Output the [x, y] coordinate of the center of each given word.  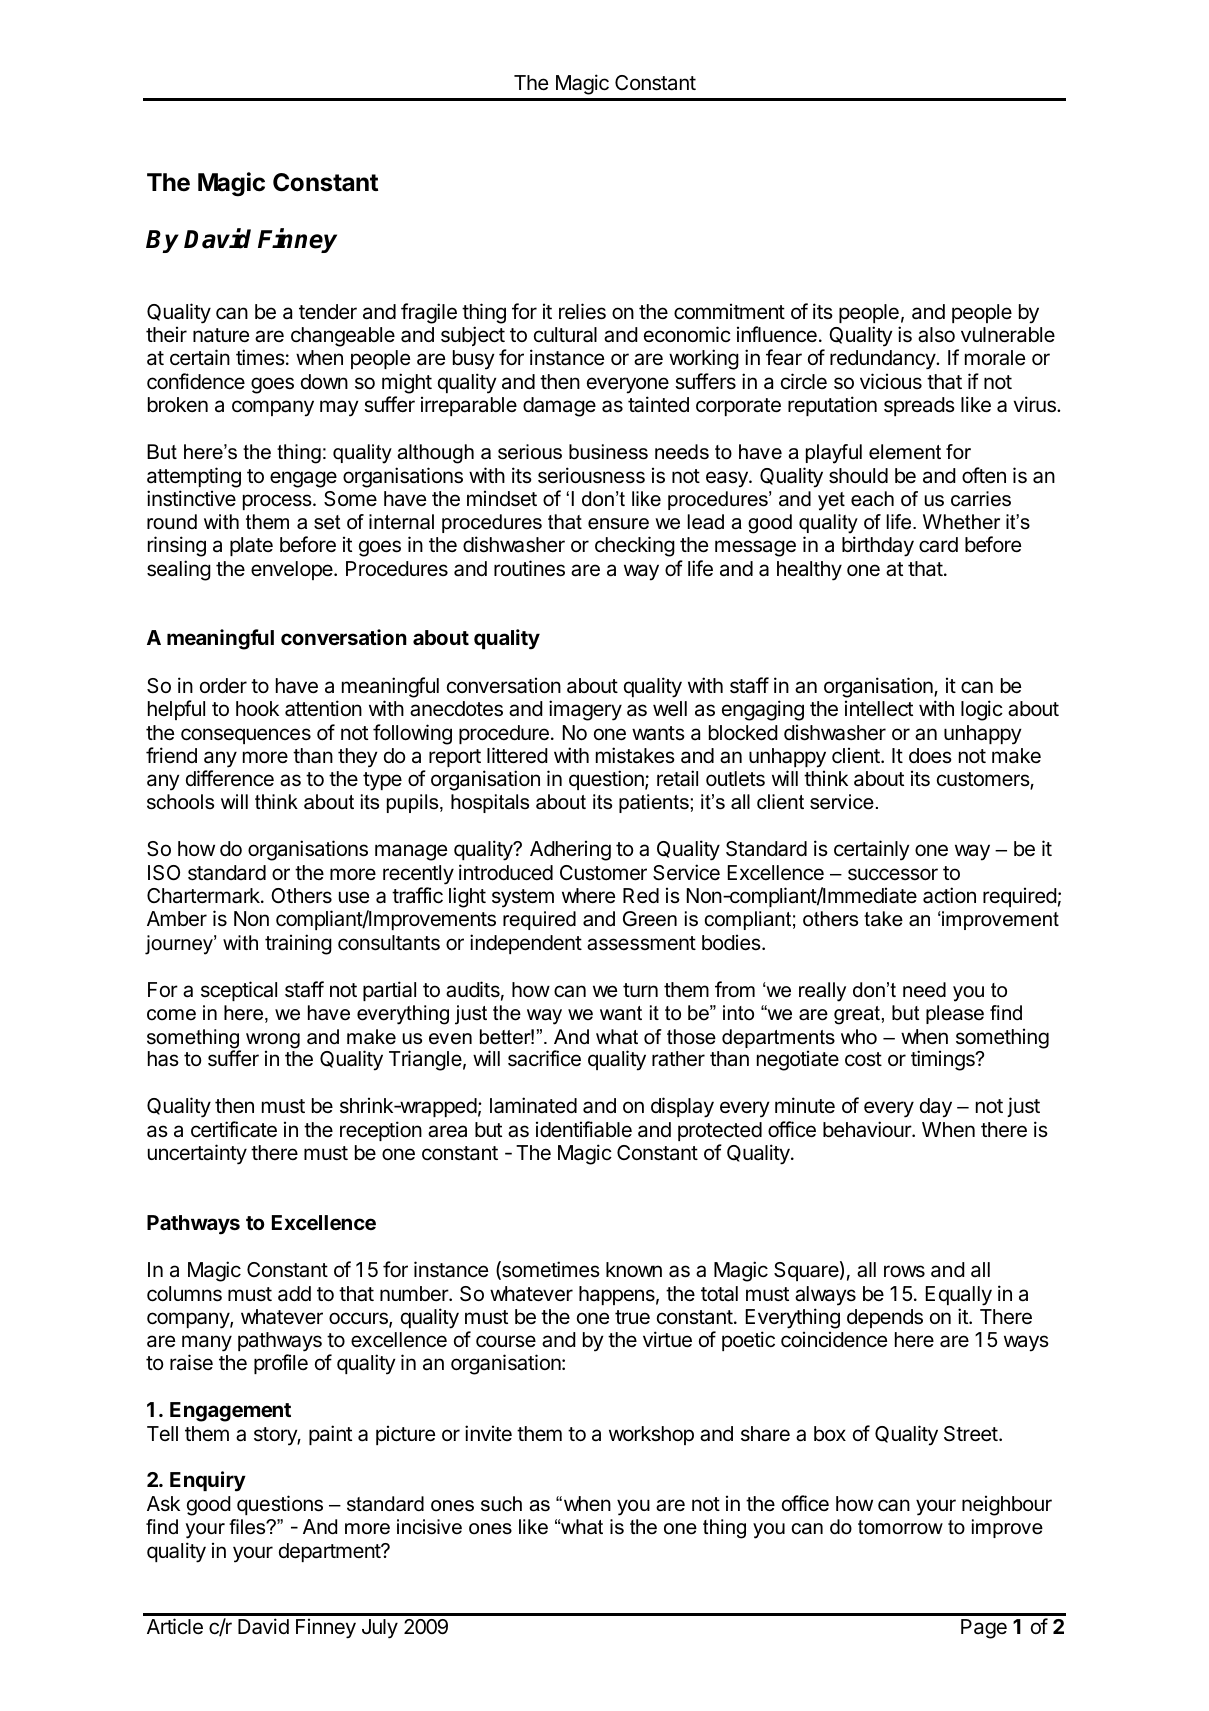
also [936, 335]
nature [221, 335]
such [501, 1504]
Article [175, 1626]
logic [982, 710]
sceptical [239, 991]
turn [640, 990]
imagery [585, 710]
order [223, 686]
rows [904, 1271]
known [634, 1269]
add [294, 1293]
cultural [565, 335]
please [955, 1014]
